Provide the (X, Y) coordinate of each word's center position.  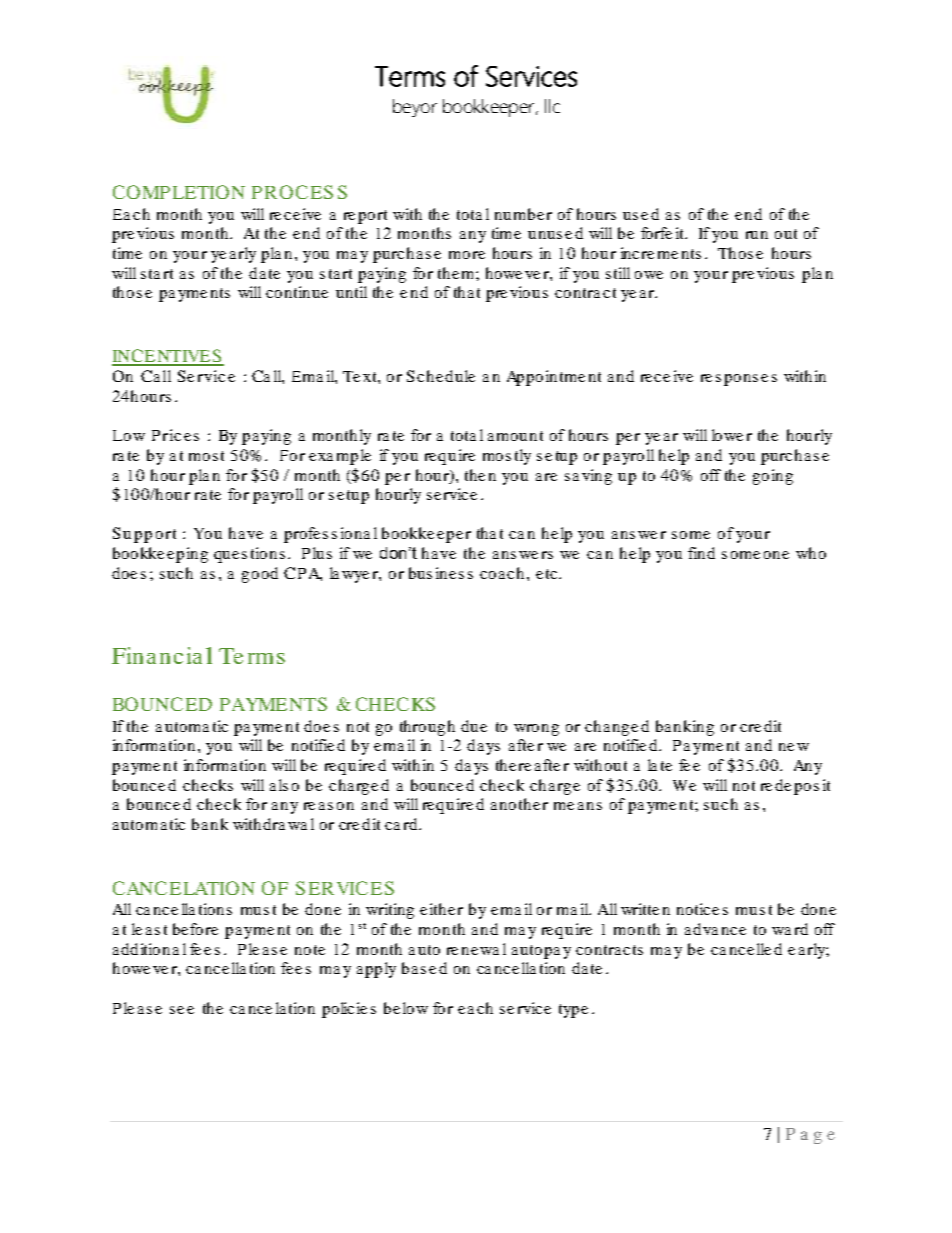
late (660, 765)
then (480, 475)
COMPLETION (179, 192)
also (284, 785)
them (457, 273)
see (182, 1010)
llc (552, 106)
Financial (162, 655)
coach (502, 573)
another (519, 804)
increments (661, 253)
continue (297, 292)
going (773, 477)
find (701, 553)
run (757, 235)
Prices (175, 435)
